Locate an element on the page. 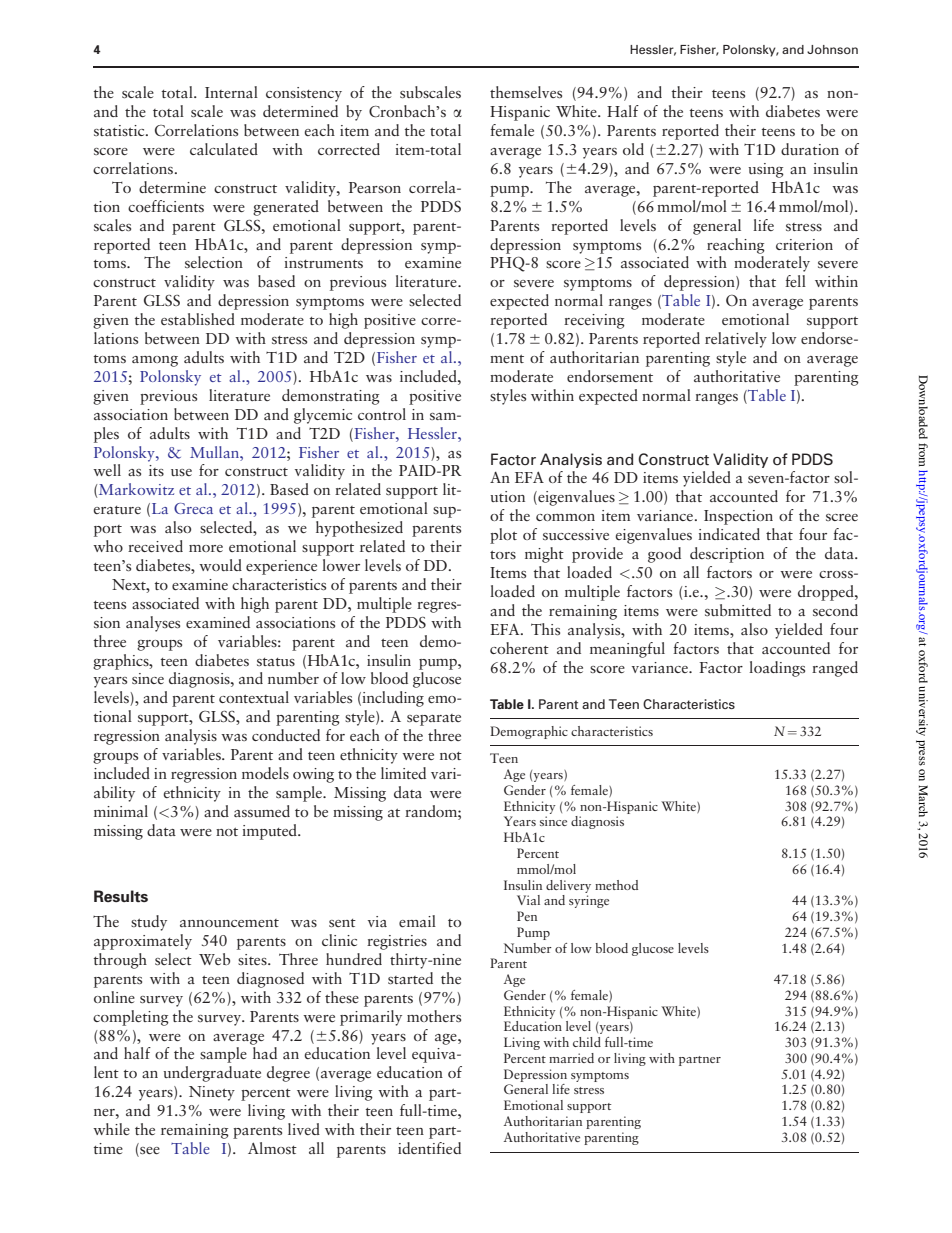  Johnson is located at coordinates (832, 49).
